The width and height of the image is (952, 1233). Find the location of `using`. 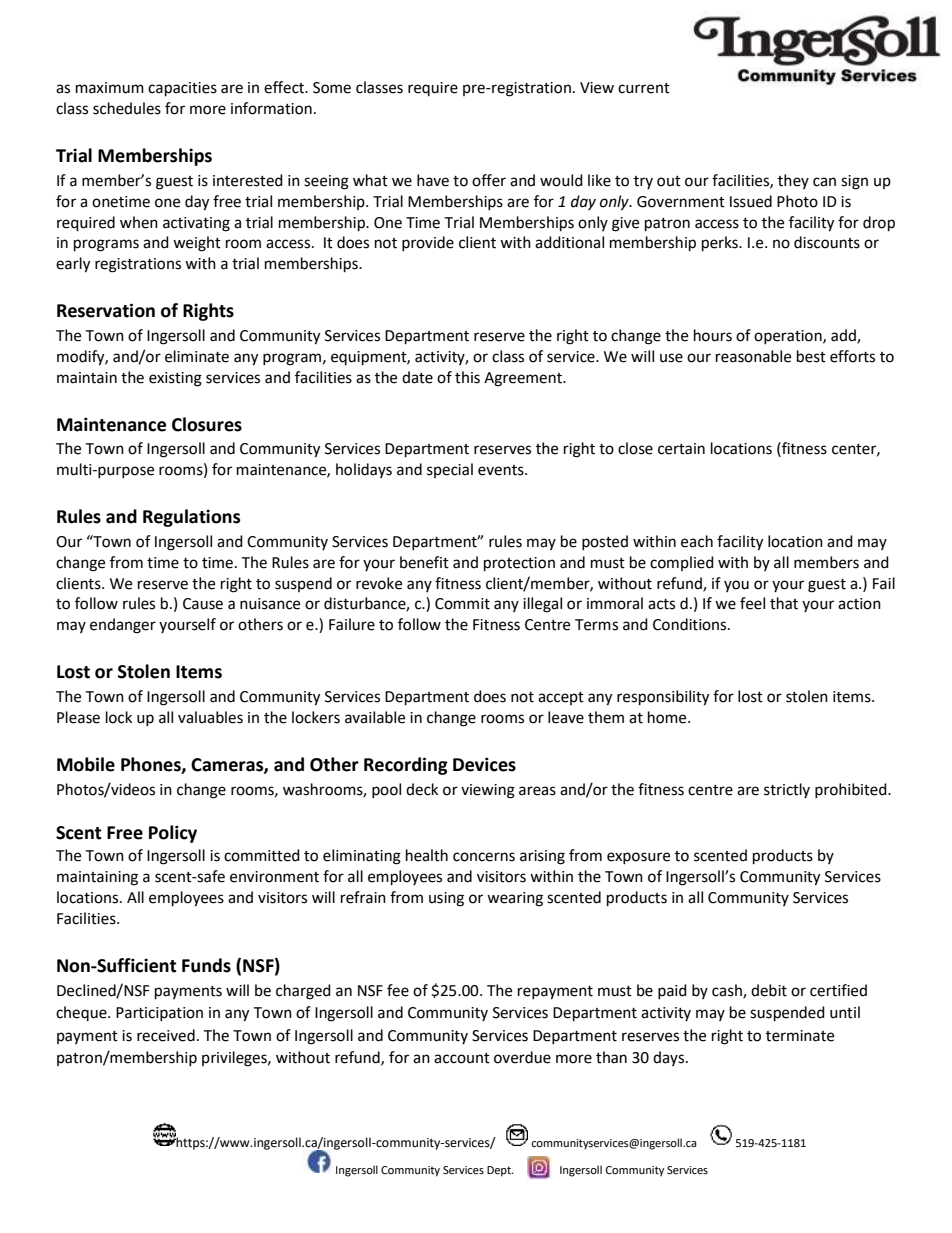

using is located at coordinates (446, 899).
